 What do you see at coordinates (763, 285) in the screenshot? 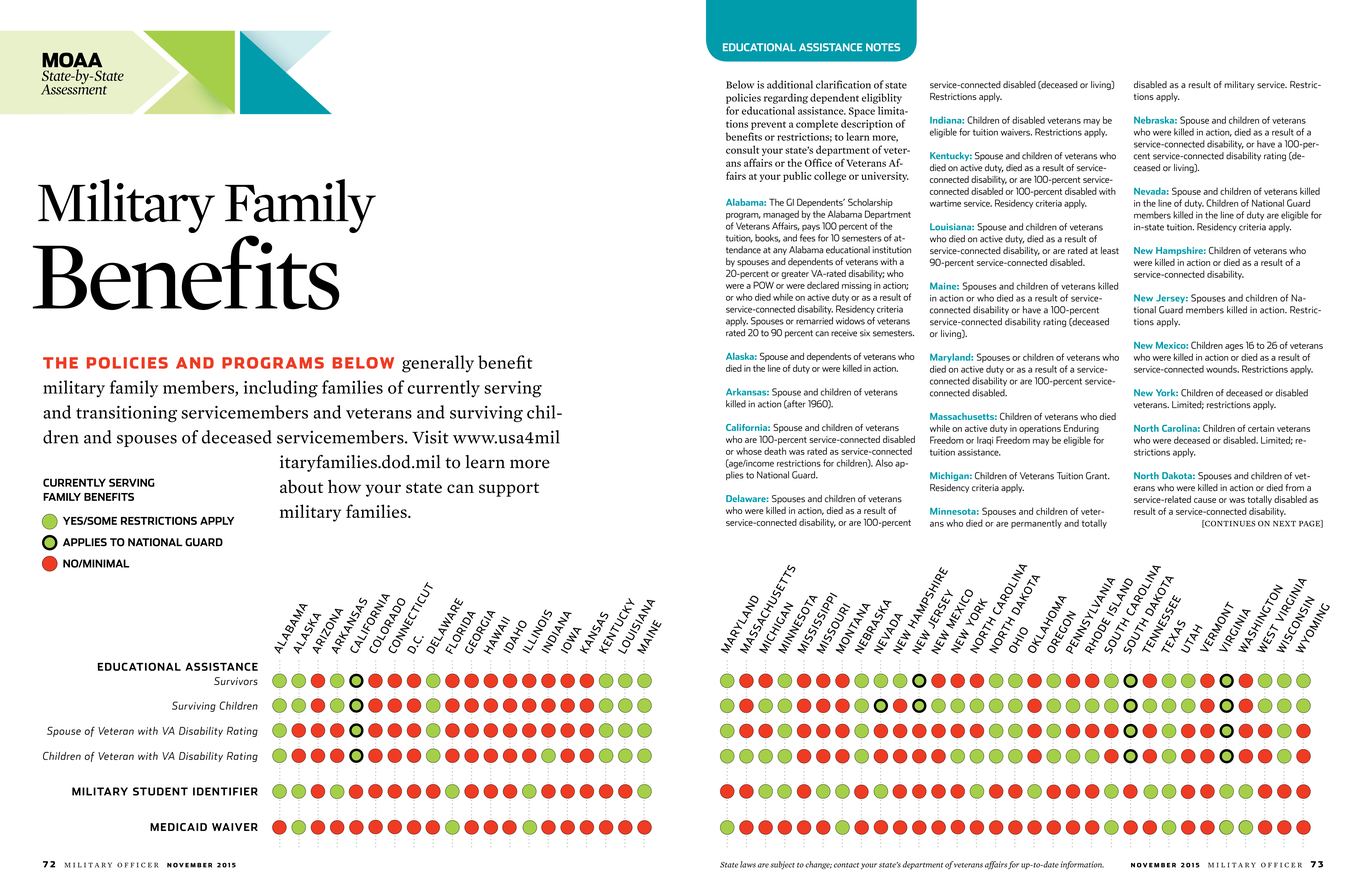
I see `POW` at bounding box center [763, 285].
